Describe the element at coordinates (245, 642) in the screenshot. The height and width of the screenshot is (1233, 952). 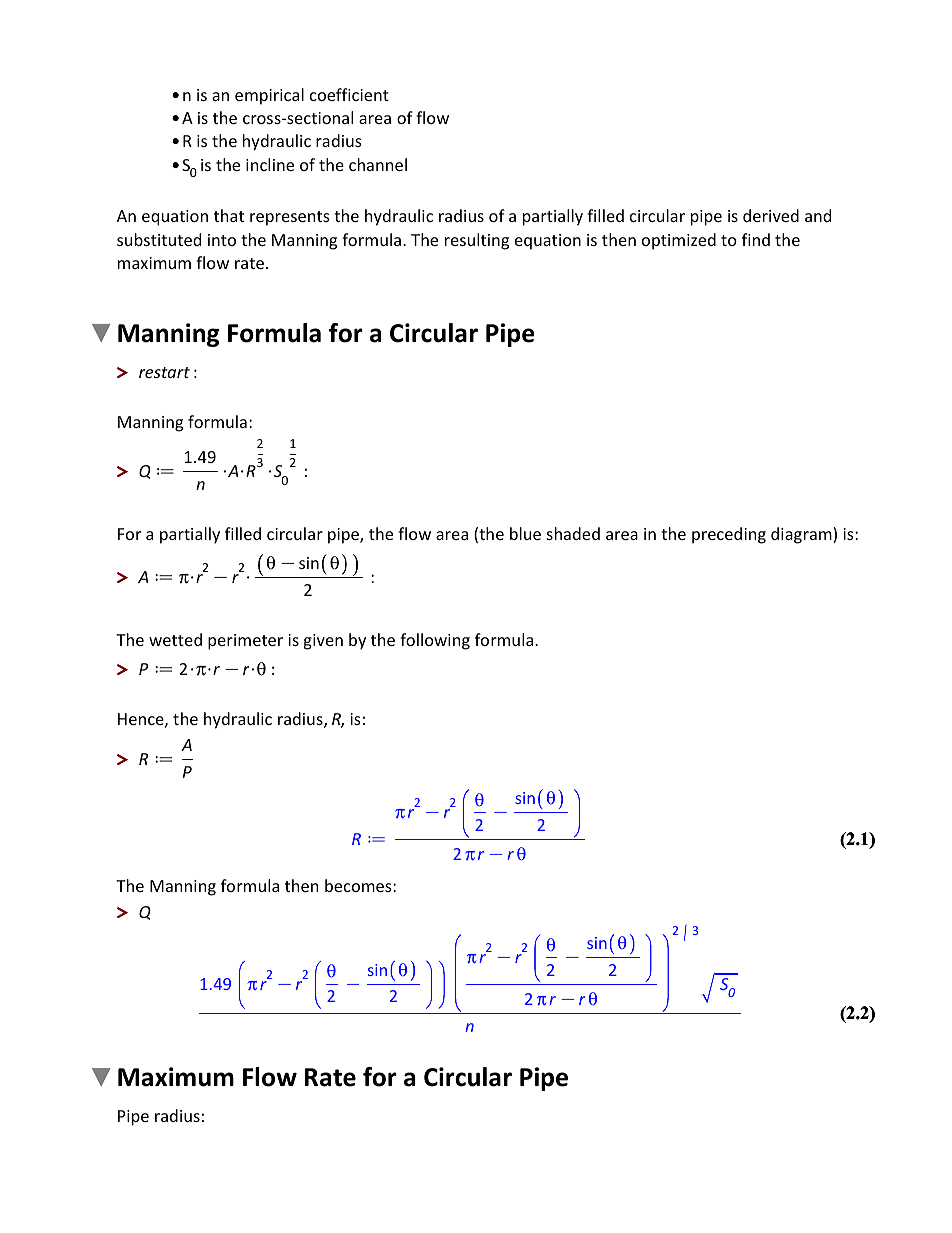
I see `perimeter` at that location.
